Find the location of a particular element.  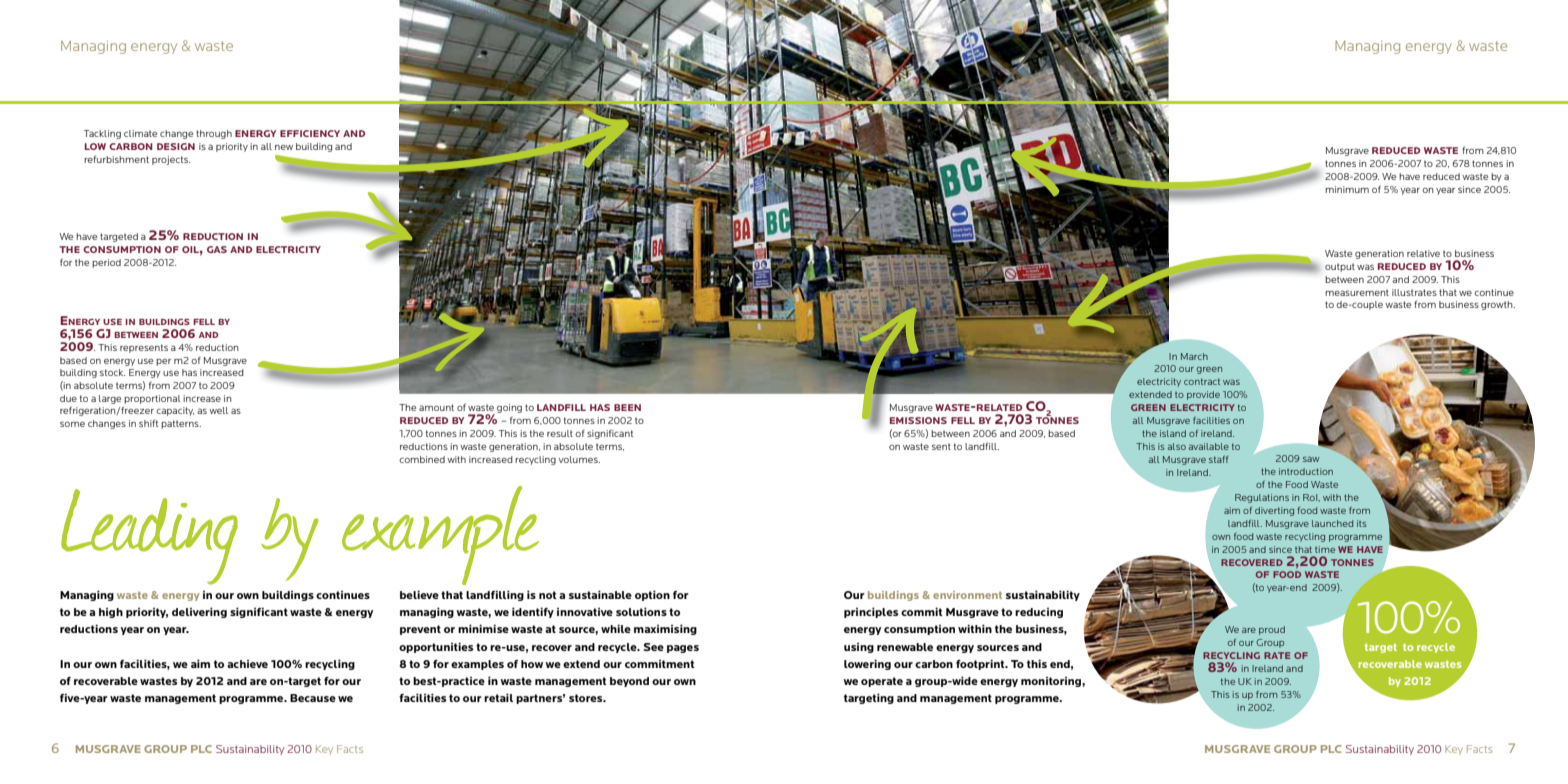

introduction is located at coordinates (1306, 471).
